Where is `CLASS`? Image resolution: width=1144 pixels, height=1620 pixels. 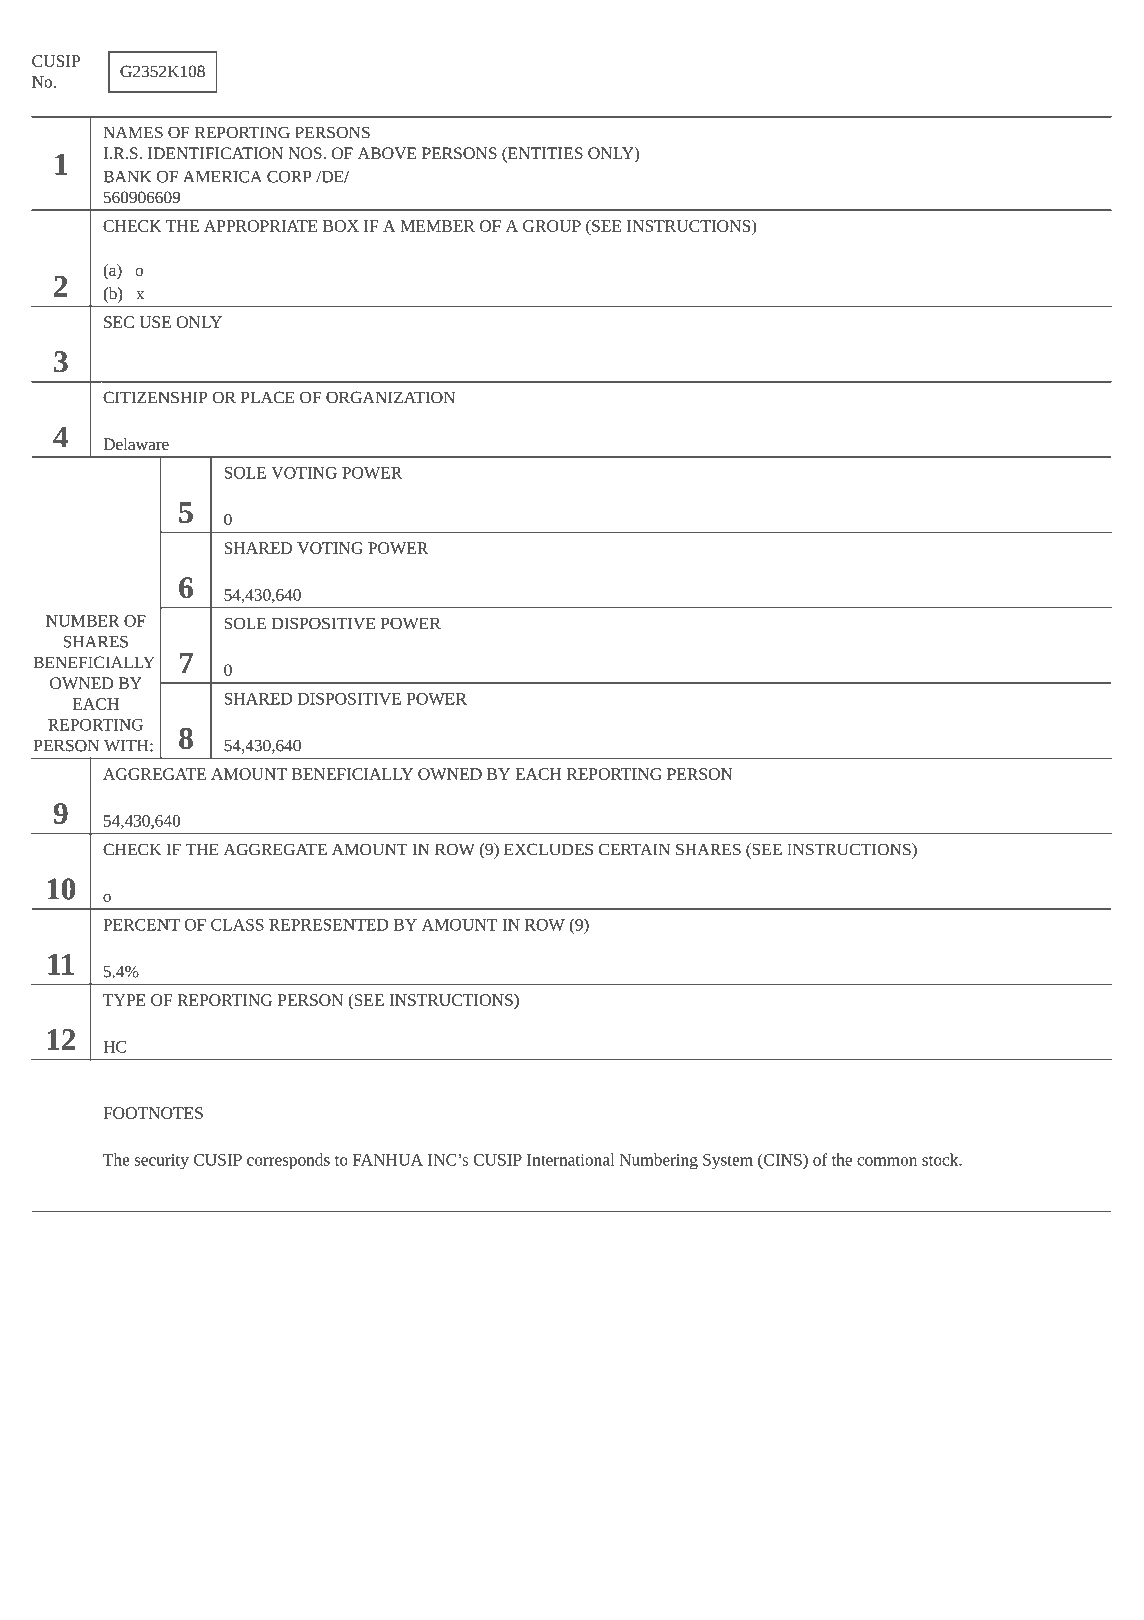
CLASS is located at coordinates (237, 925).
